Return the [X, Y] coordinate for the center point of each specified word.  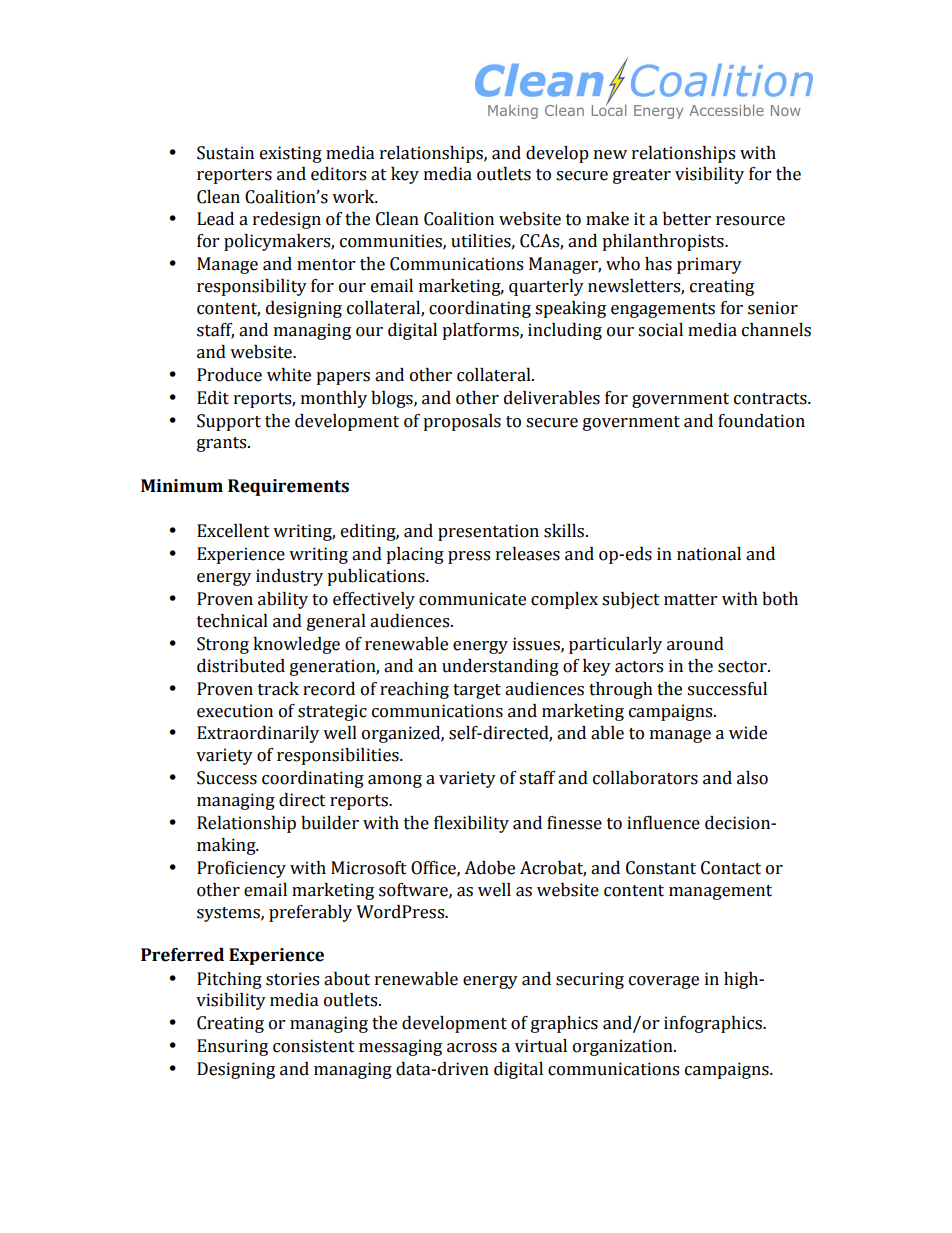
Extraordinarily [258, 734]
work [354, 197]
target [477, 691]
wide [748, 733]
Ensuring [232, 1047]
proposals [462, 422]
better [687, 219]
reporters [234, 176]
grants [223, 444]
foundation [761, 421]
